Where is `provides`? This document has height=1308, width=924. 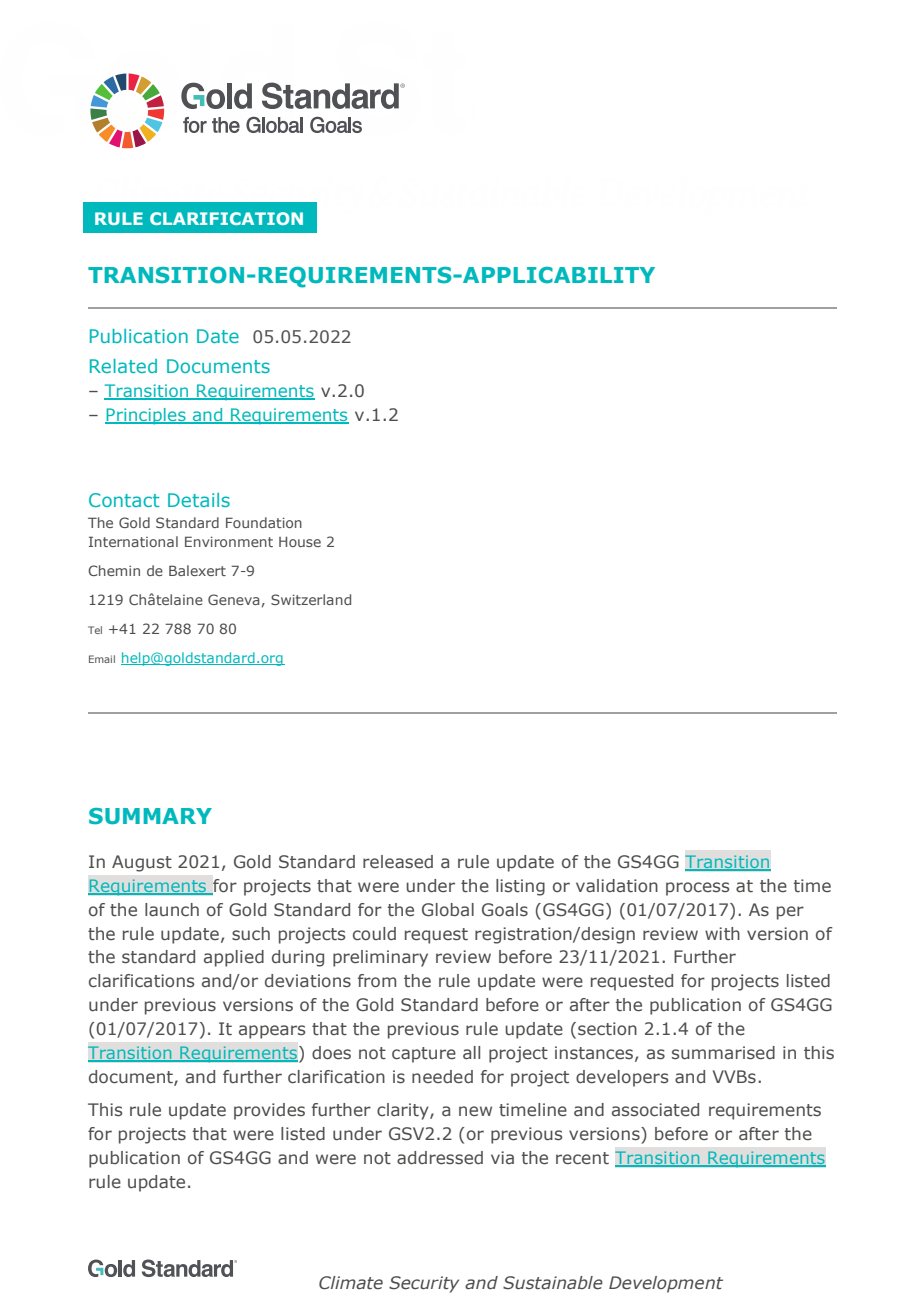 provides is located at coordinates (269, 1111).
